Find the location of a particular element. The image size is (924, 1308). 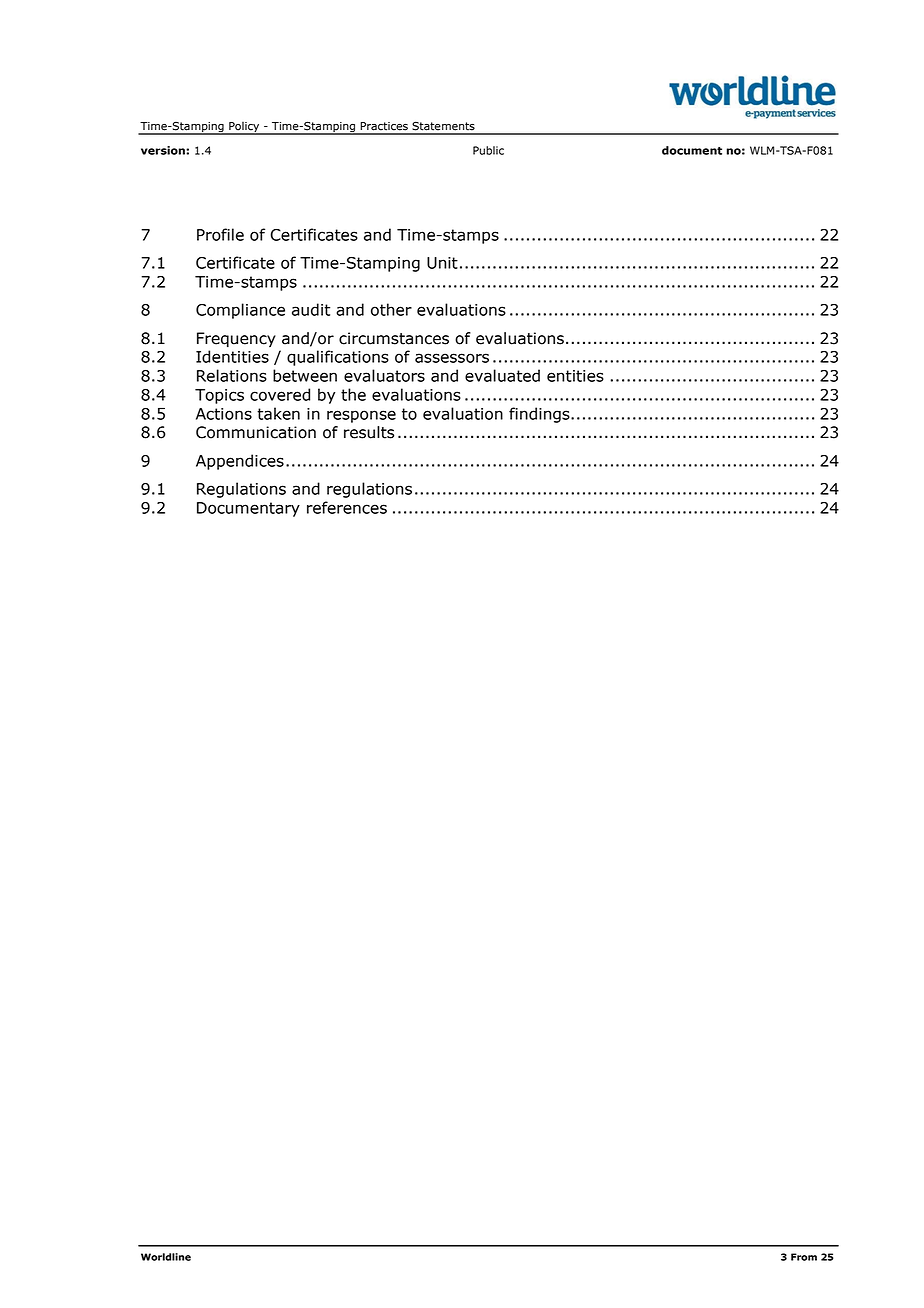

Communication is located at coordinates (256, 432).
